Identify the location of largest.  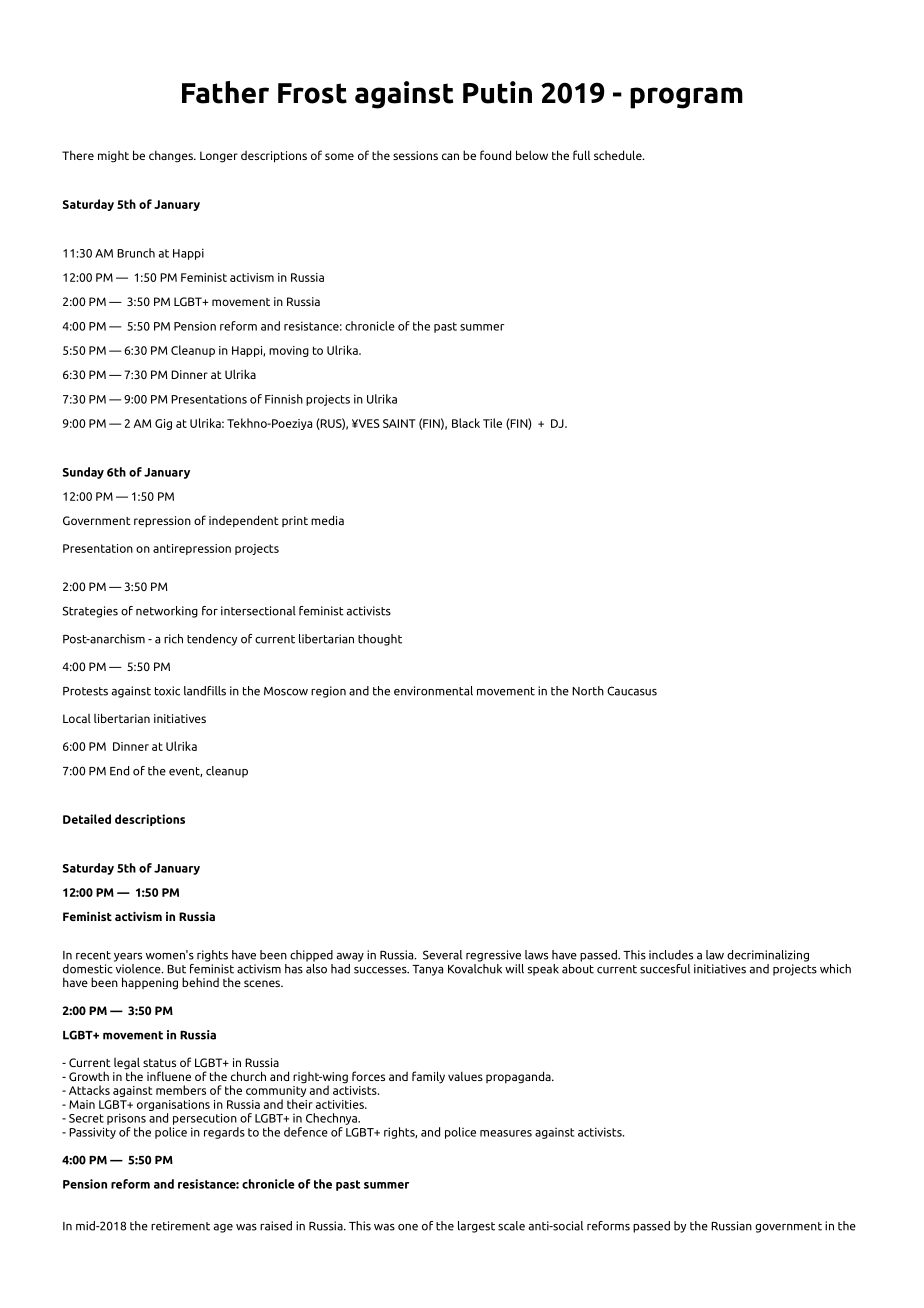
(476, 1227).
